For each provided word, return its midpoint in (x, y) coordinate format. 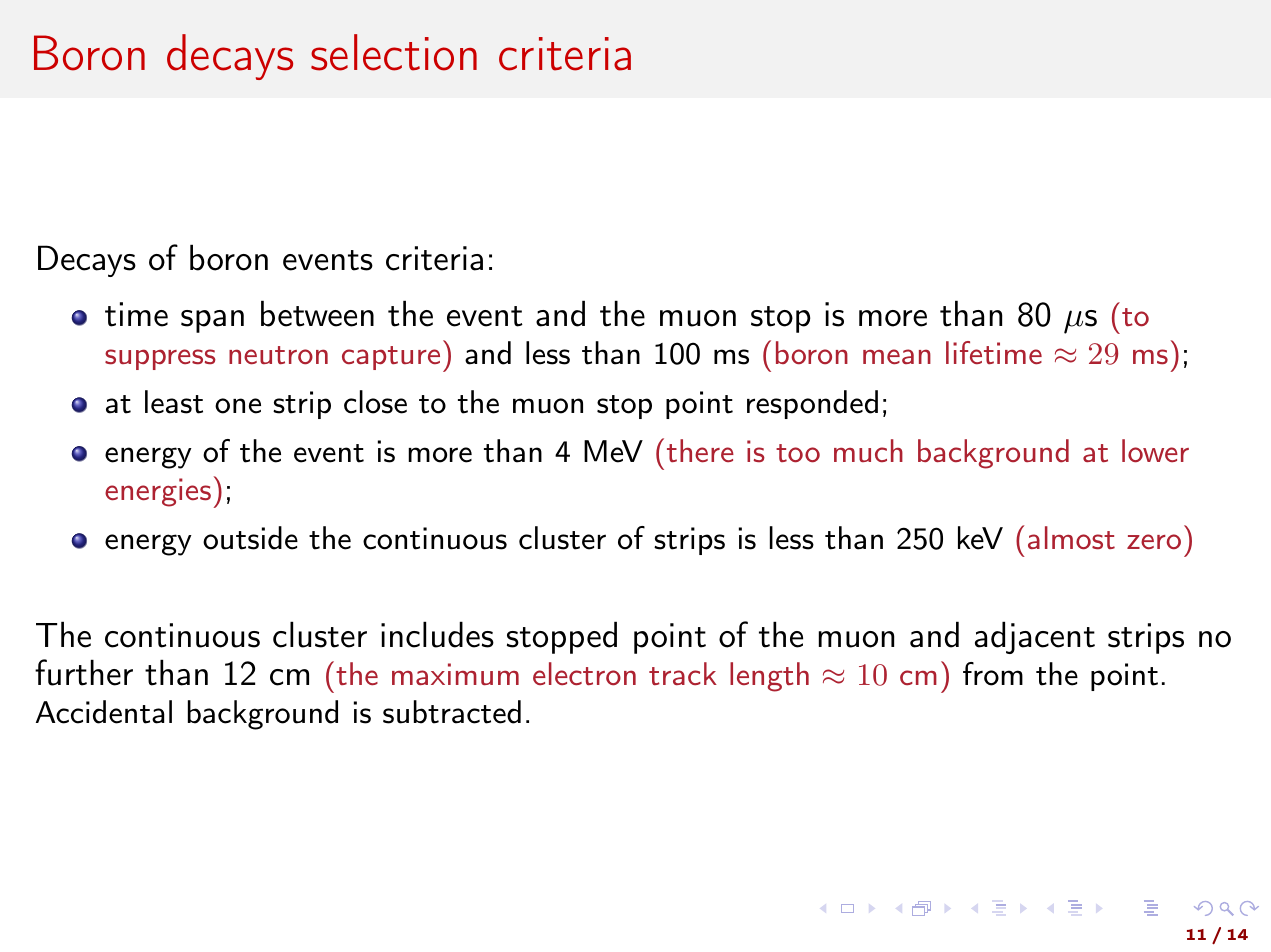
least (174, 402)
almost (1071, 538)
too (798, 453)
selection (394, 52)
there (700, 451)
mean (897, 356)
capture (391, 358)
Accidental (104, 712)
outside (250, 538)
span (212, 321)
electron (584, 674)
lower (1155, 451)
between (317, 313)
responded (812, 404)
